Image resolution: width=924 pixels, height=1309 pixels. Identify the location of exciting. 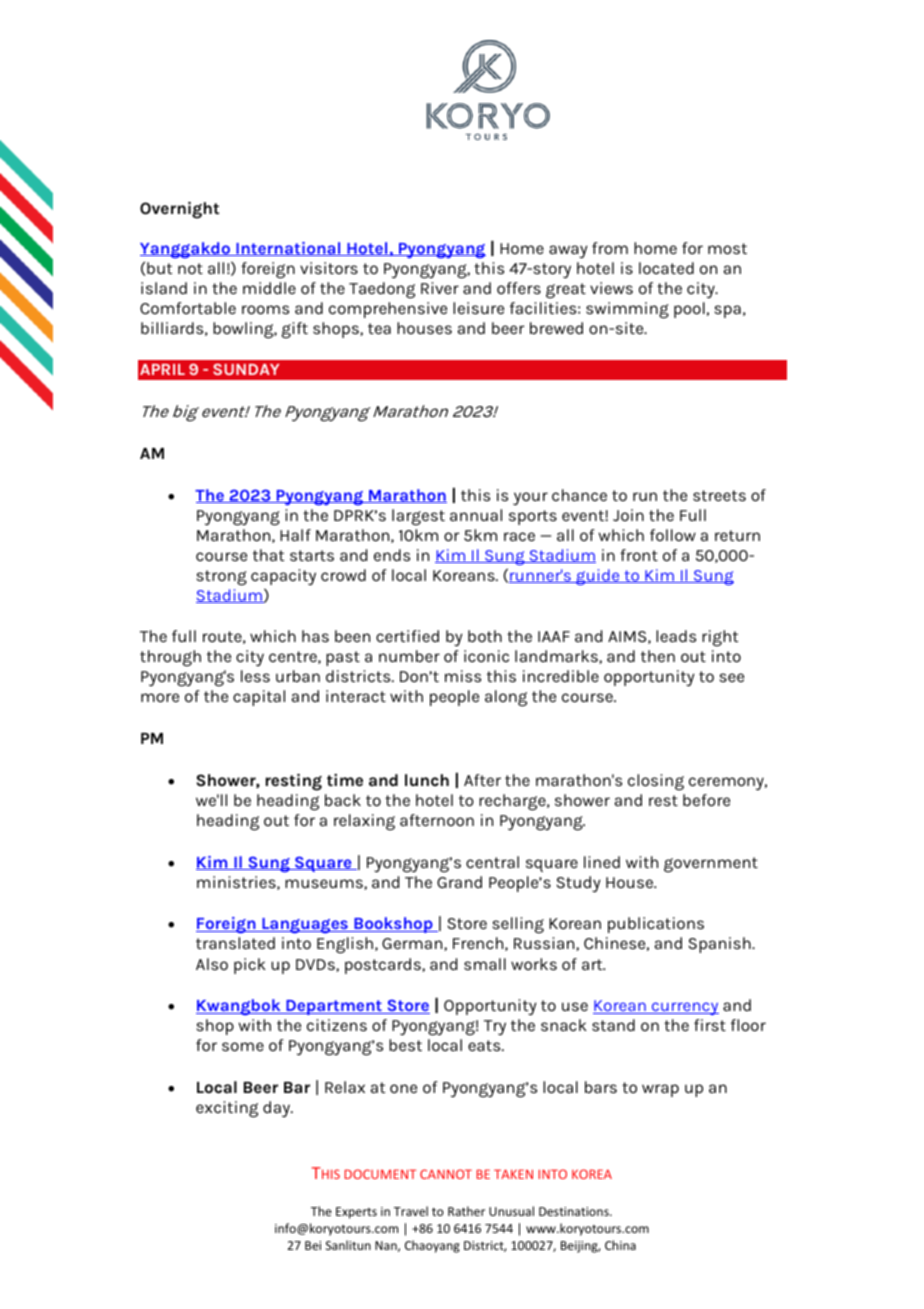
(227, 1109).
